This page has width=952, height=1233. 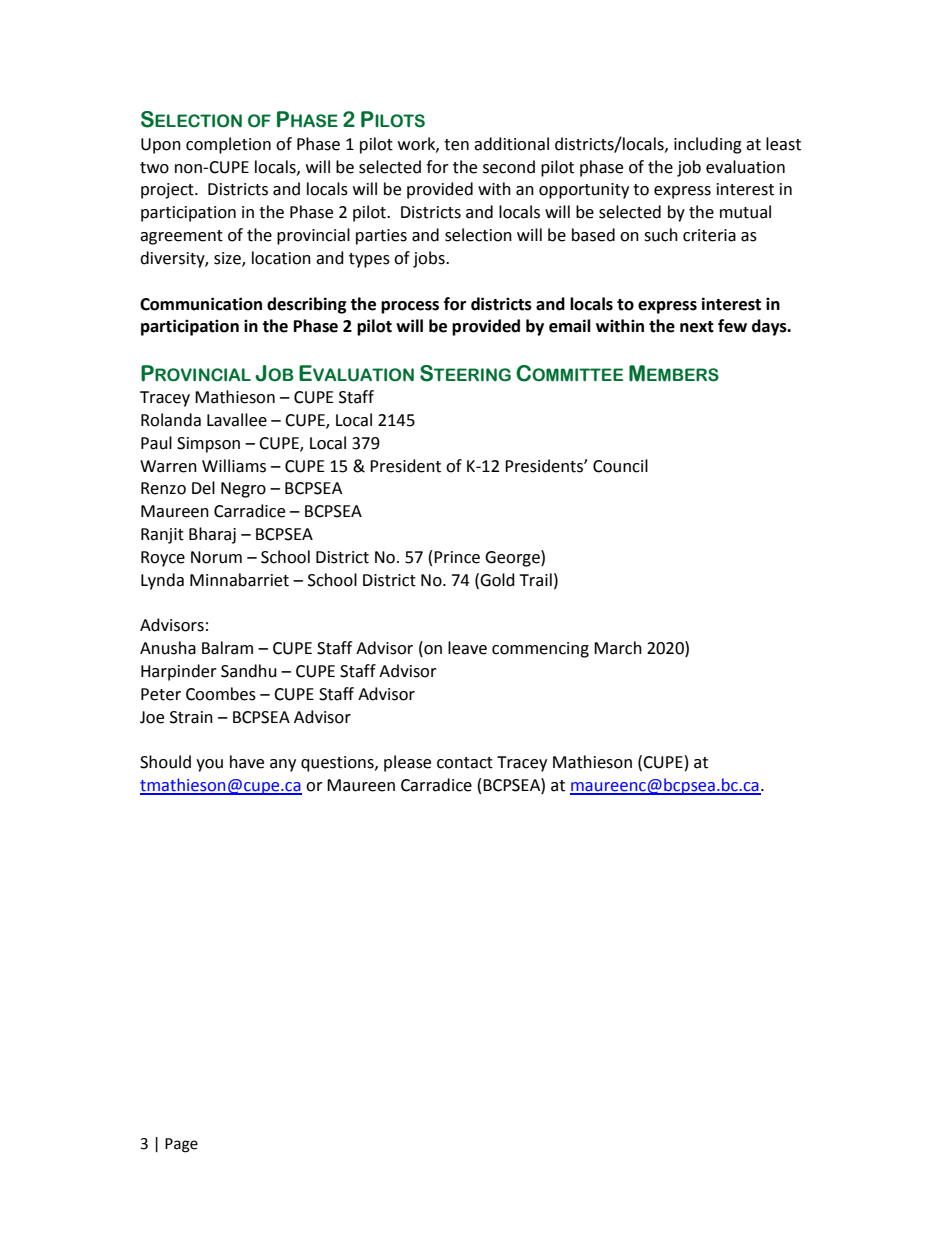 What do you see at coordinates (456, 145) in the page?
I see `ten` at bounding box center [456, 145].
